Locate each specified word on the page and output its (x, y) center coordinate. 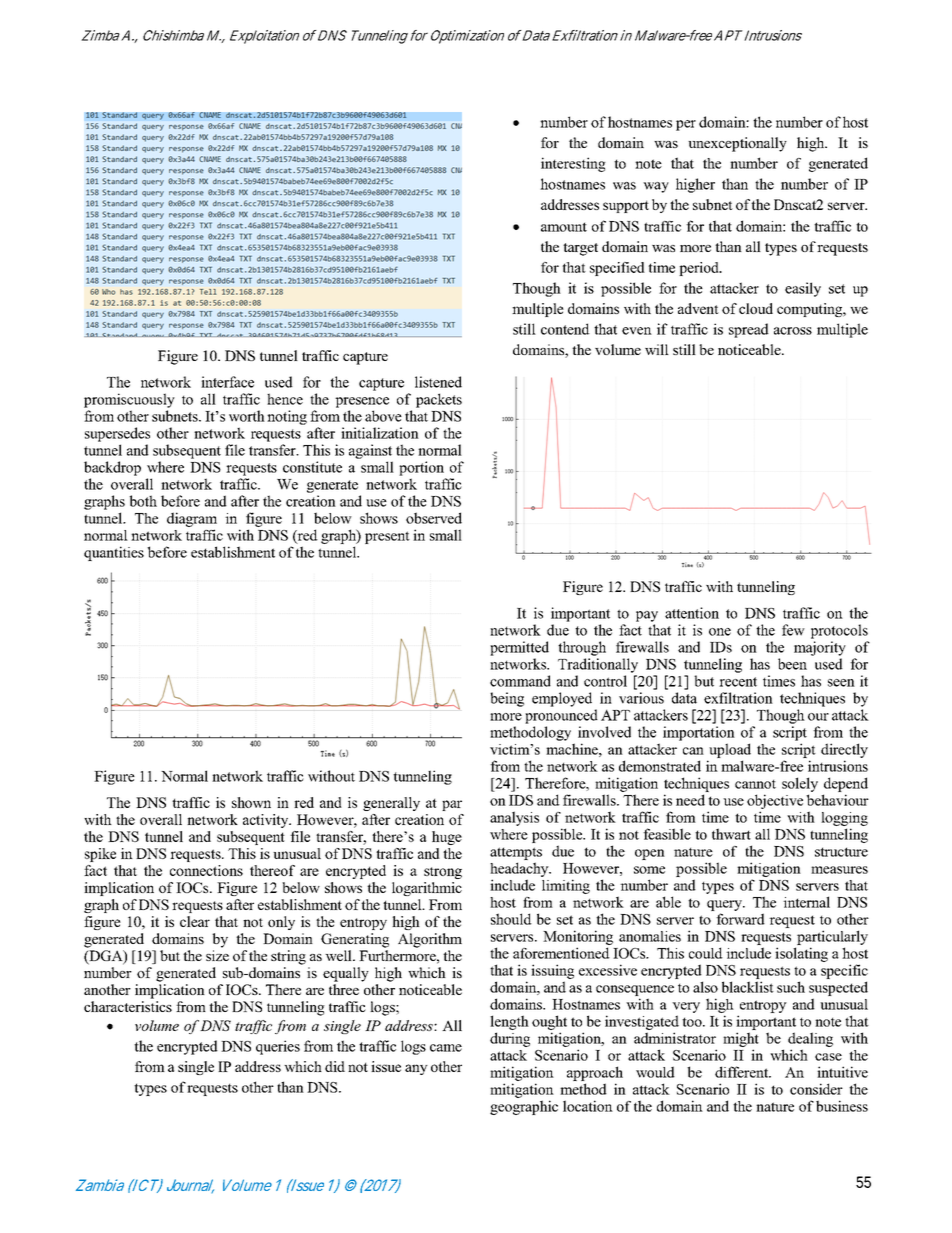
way (656, 187)
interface (227, 382)
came (446, 1048)
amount (564, 227)
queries (278, 1047)
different (743, 1072)
